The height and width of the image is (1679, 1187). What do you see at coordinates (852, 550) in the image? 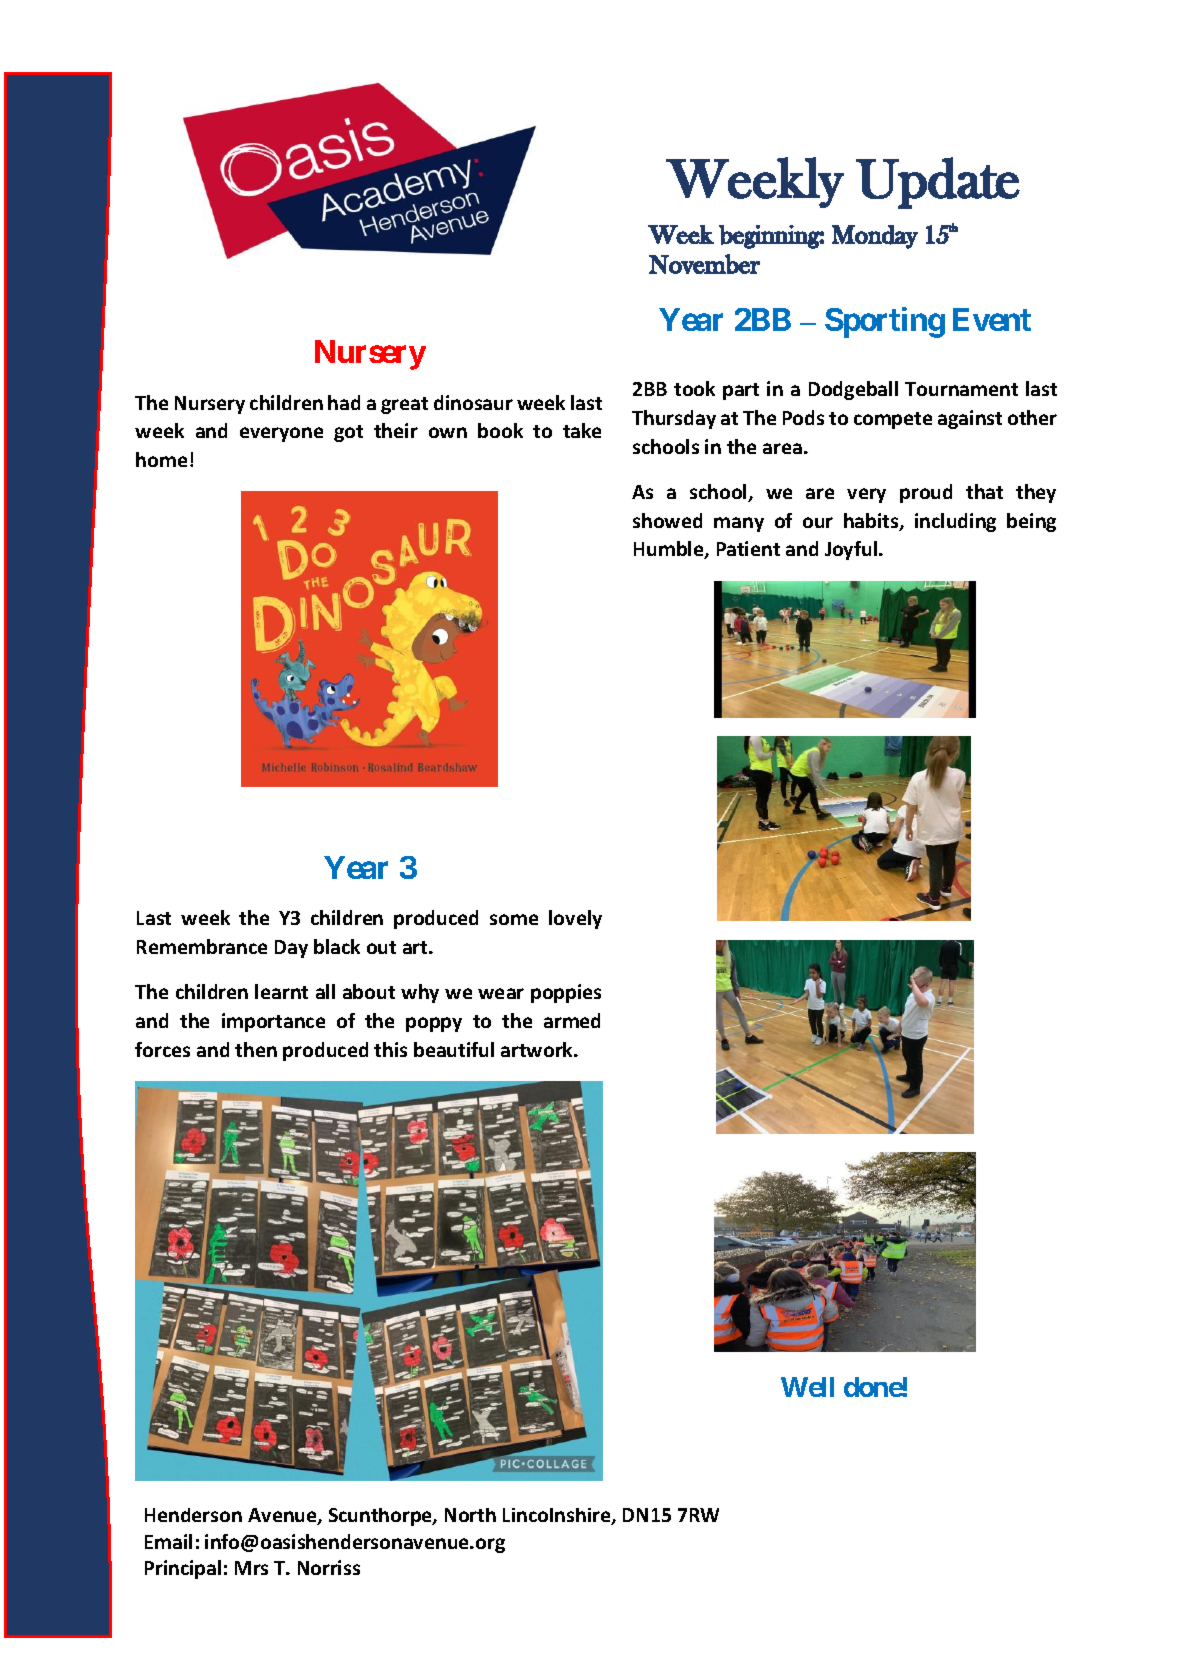
I see `Joyful` at bounding box center [852, 550].
